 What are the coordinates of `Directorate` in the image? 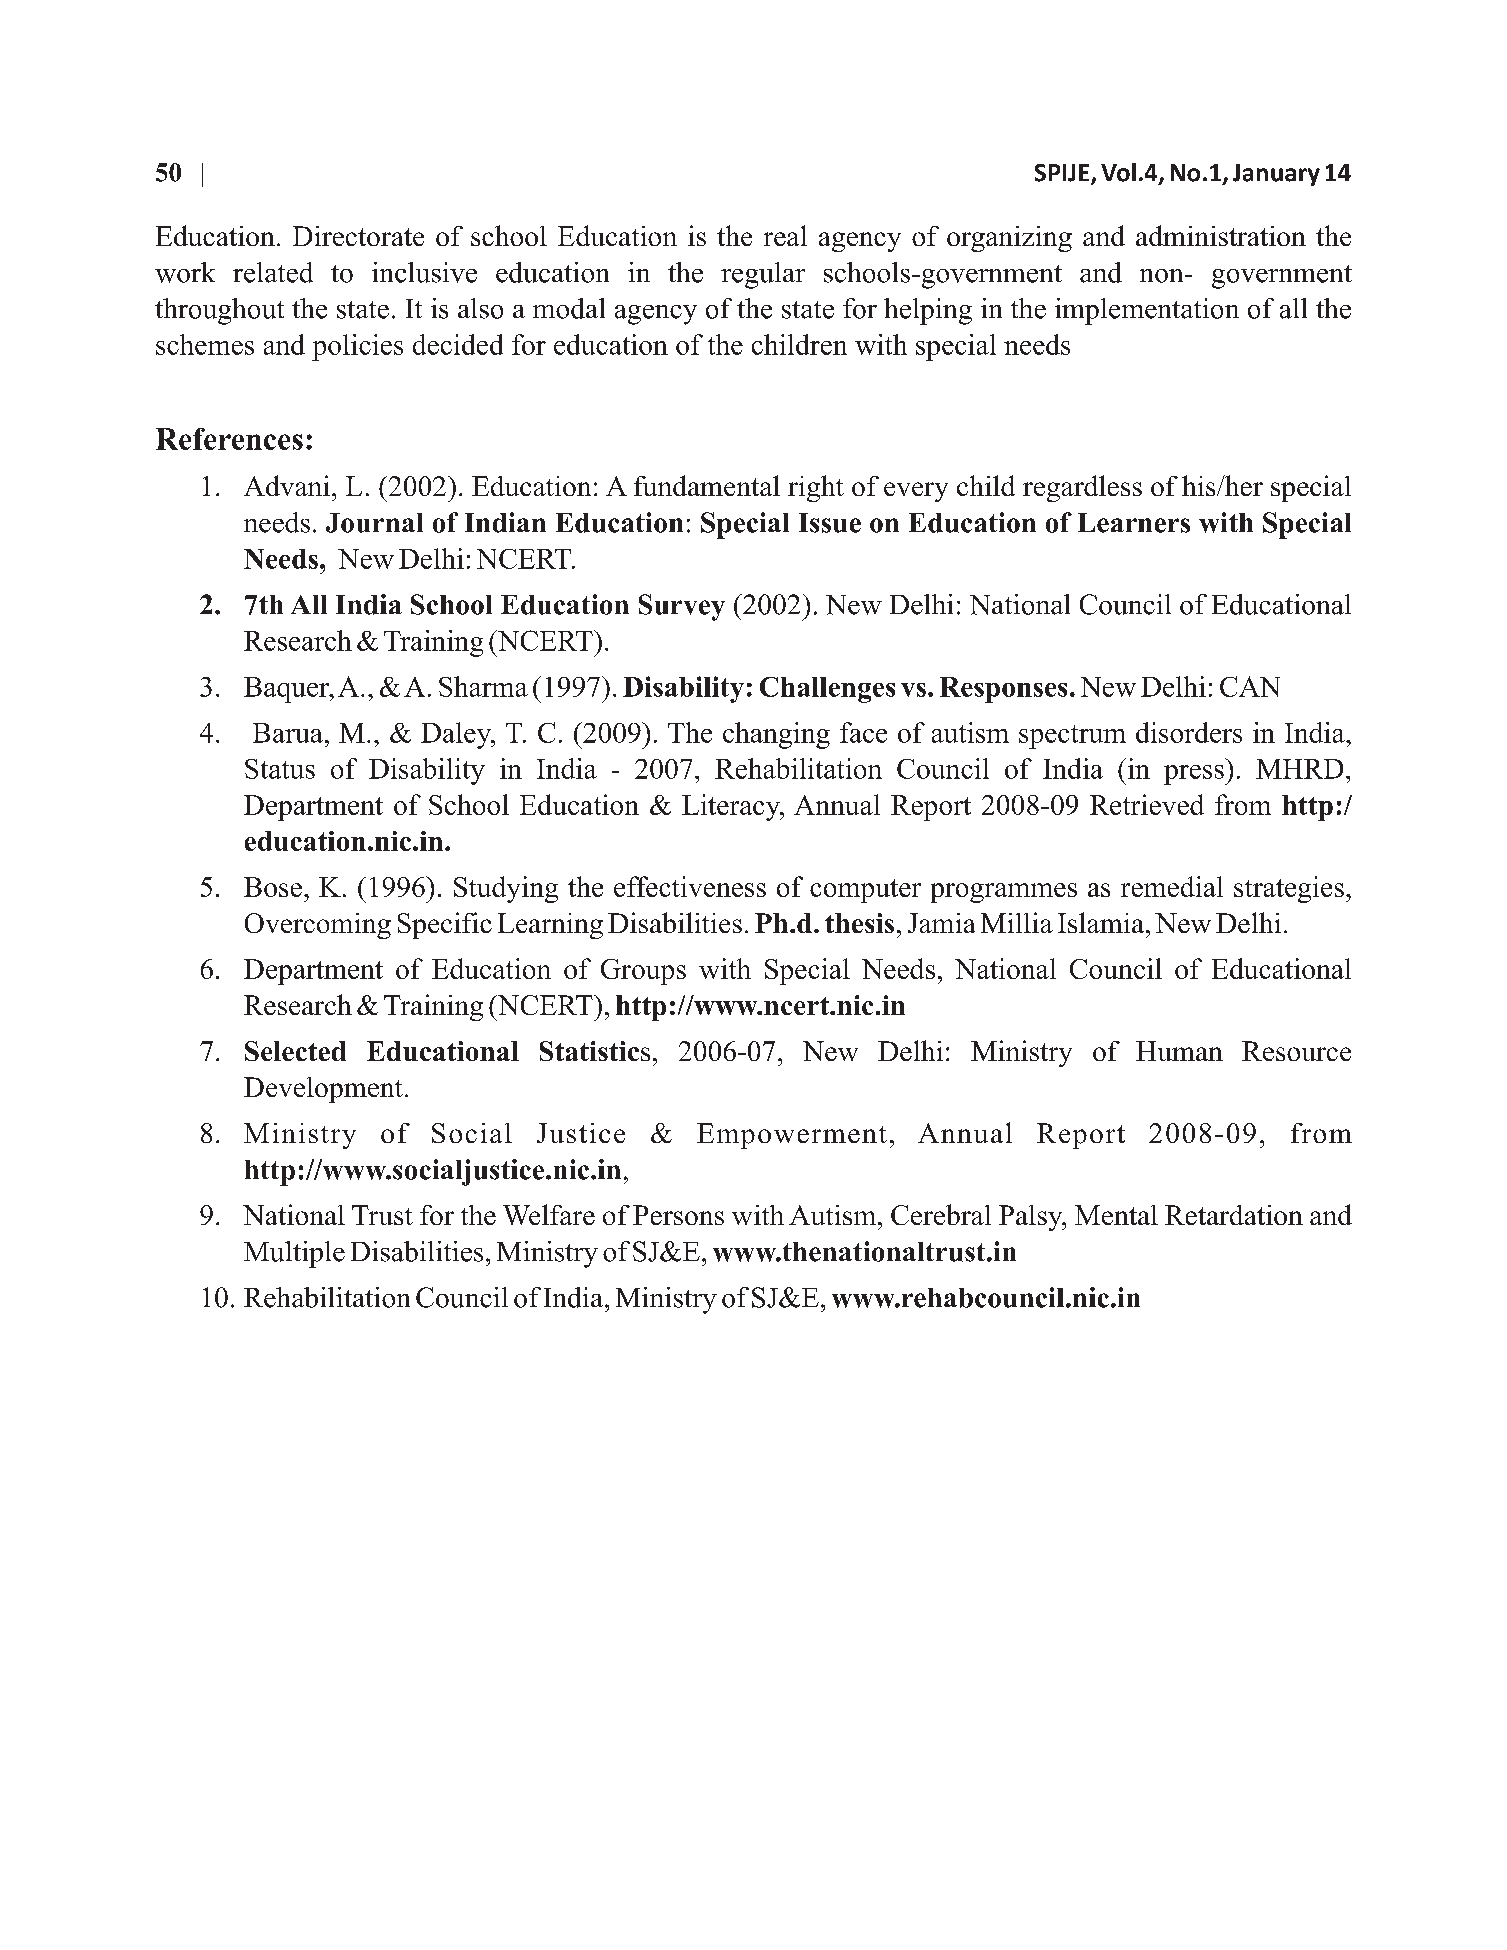 It's located at (358, 236).
